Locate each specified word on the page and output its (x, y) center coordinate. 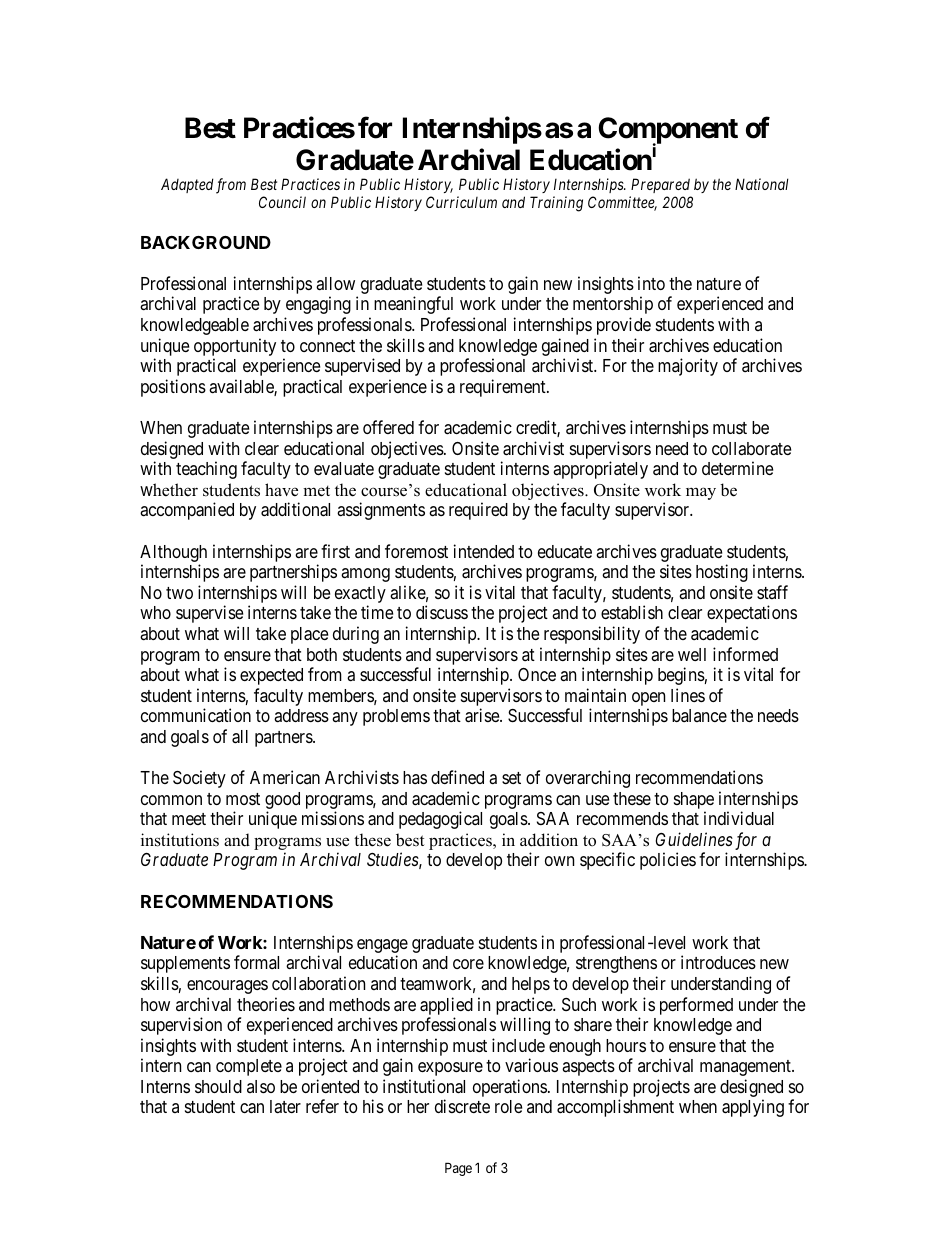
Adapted (187, 185)
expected (271, 676)
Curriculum (461, 202)
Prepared (660, 185)
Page (458, 1169)
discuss (442, 612)
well (692, 654)
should (218, 1086)
